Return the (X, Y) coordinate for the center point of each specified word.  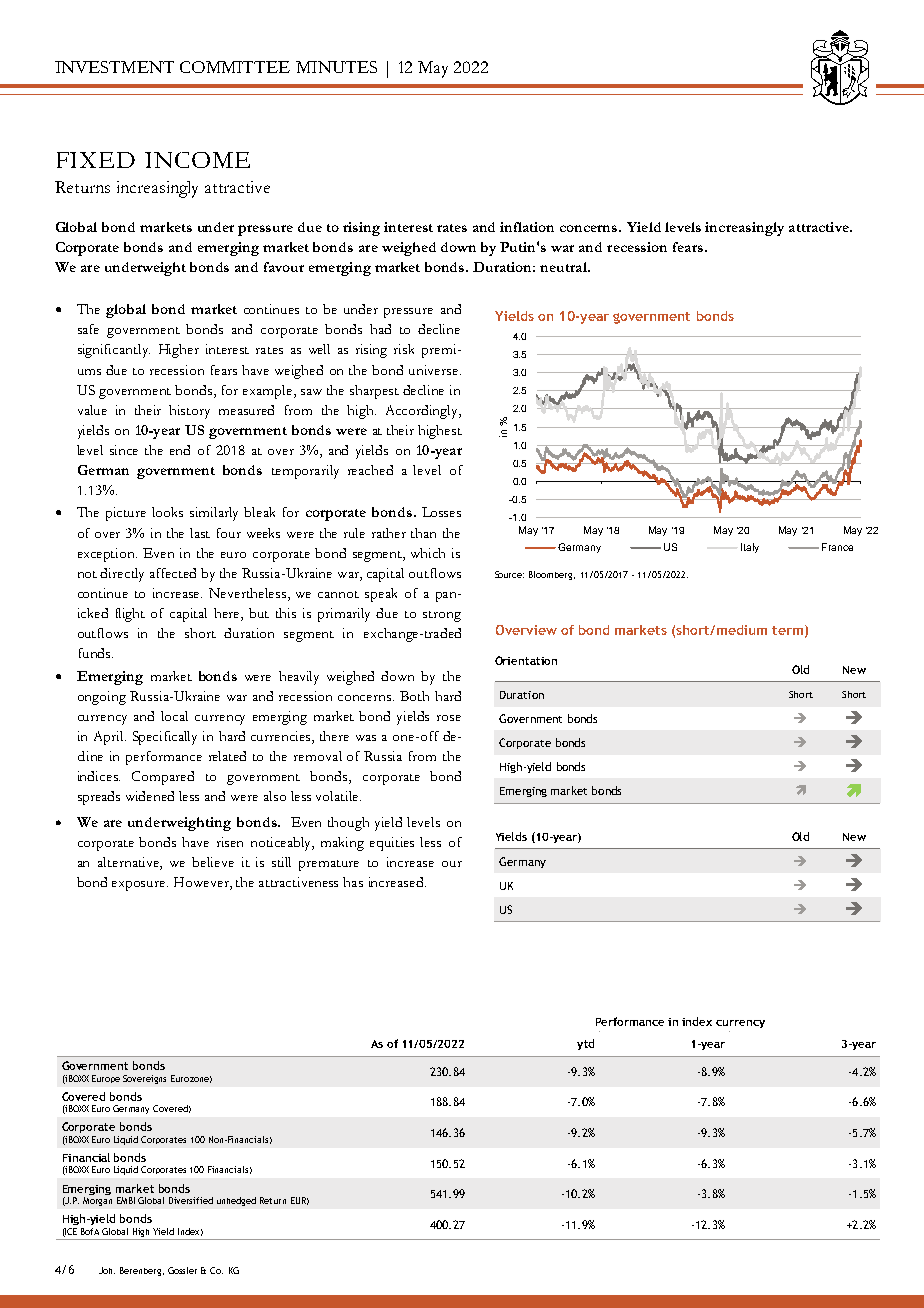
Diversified (191, 1200)
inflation (527, 227)
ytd (585, 1044)
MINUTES (336, 67)
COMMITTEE (235, 67)
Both (414, 696)
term (787, 630)
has (353, 882)
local (174, 716)
